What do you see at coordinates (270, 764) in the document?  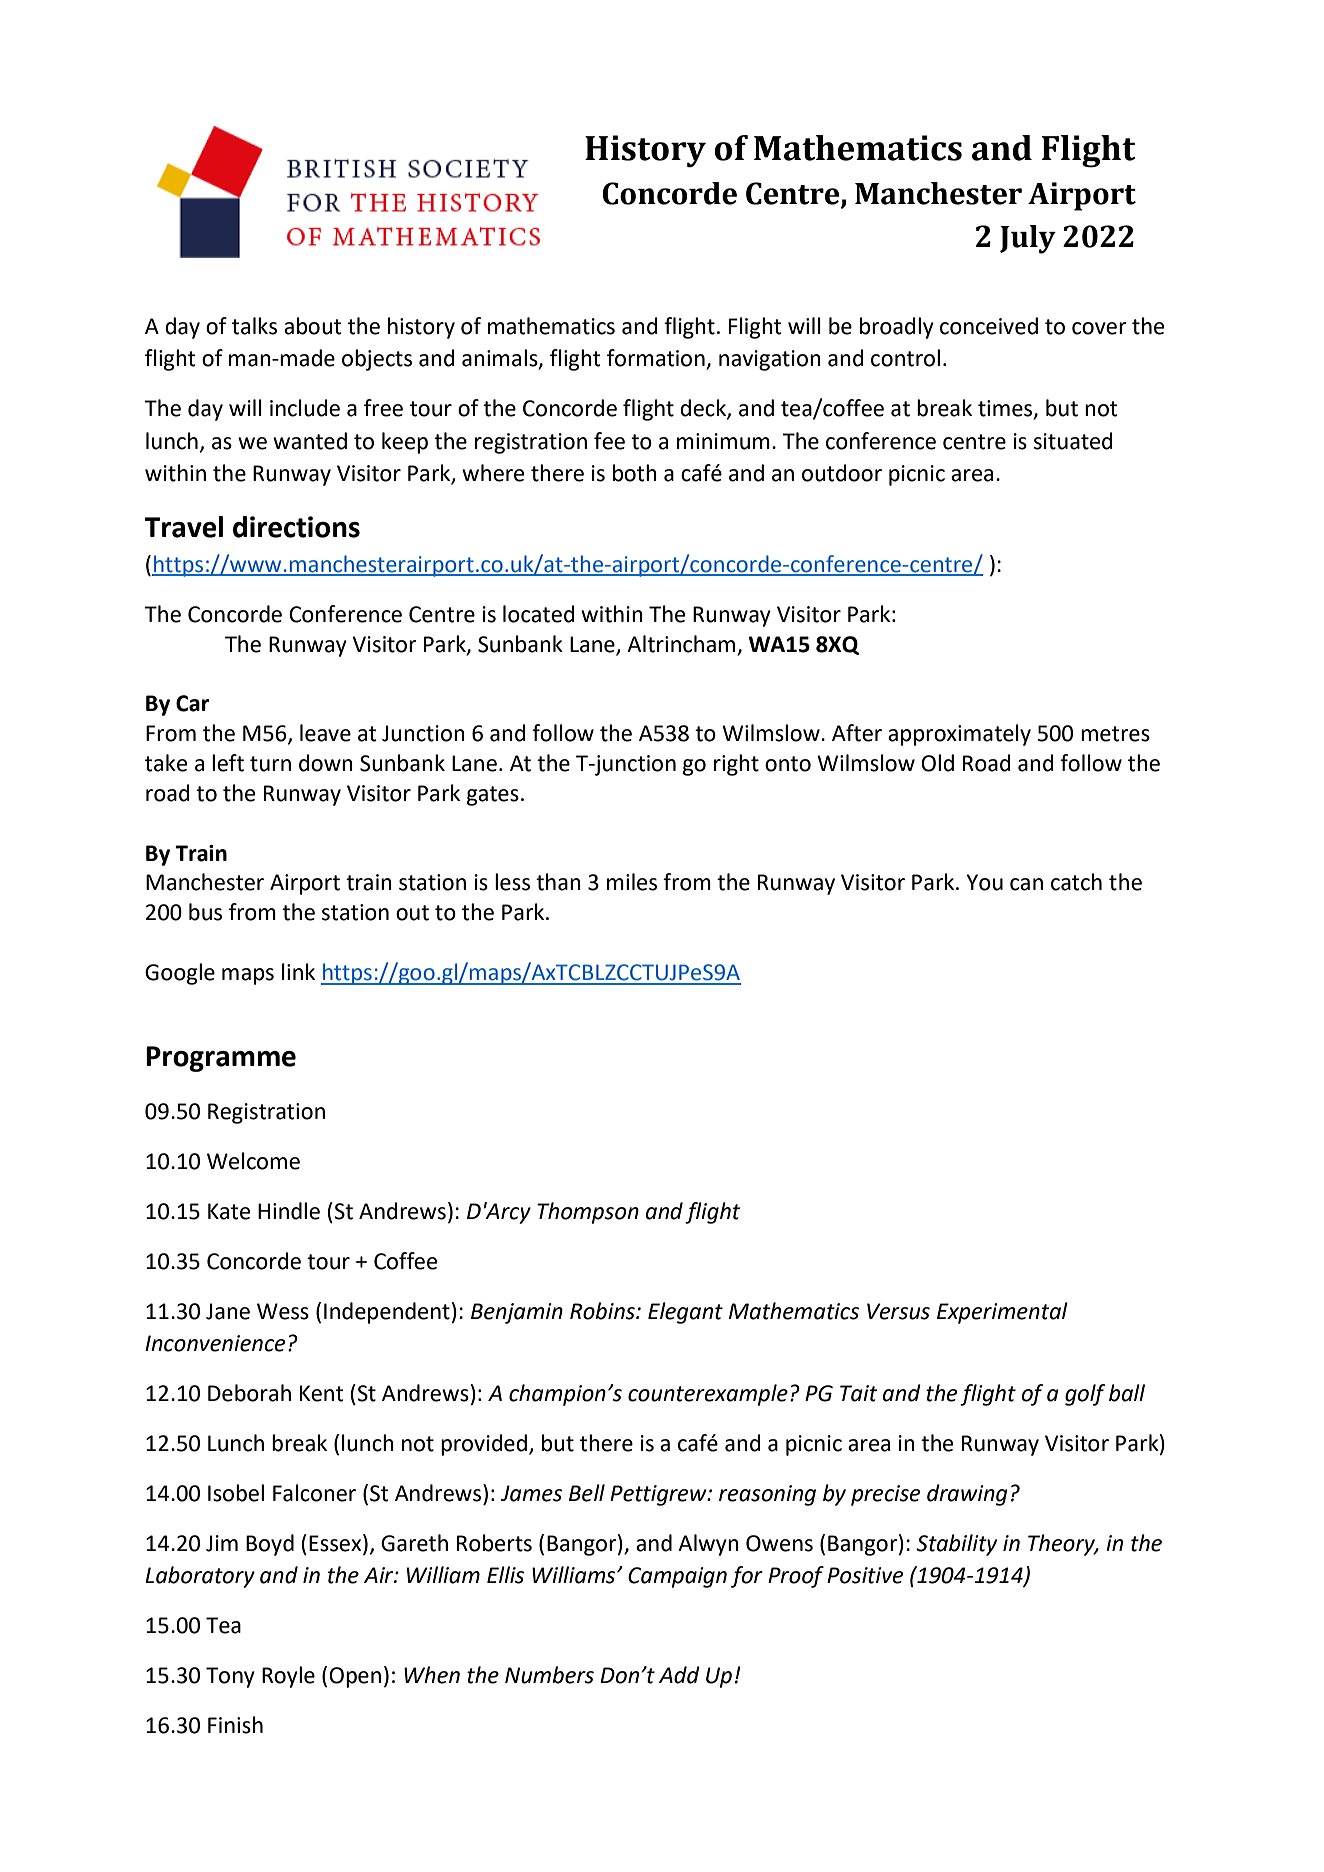 I see `turn` at bounding box center [270, 764].
